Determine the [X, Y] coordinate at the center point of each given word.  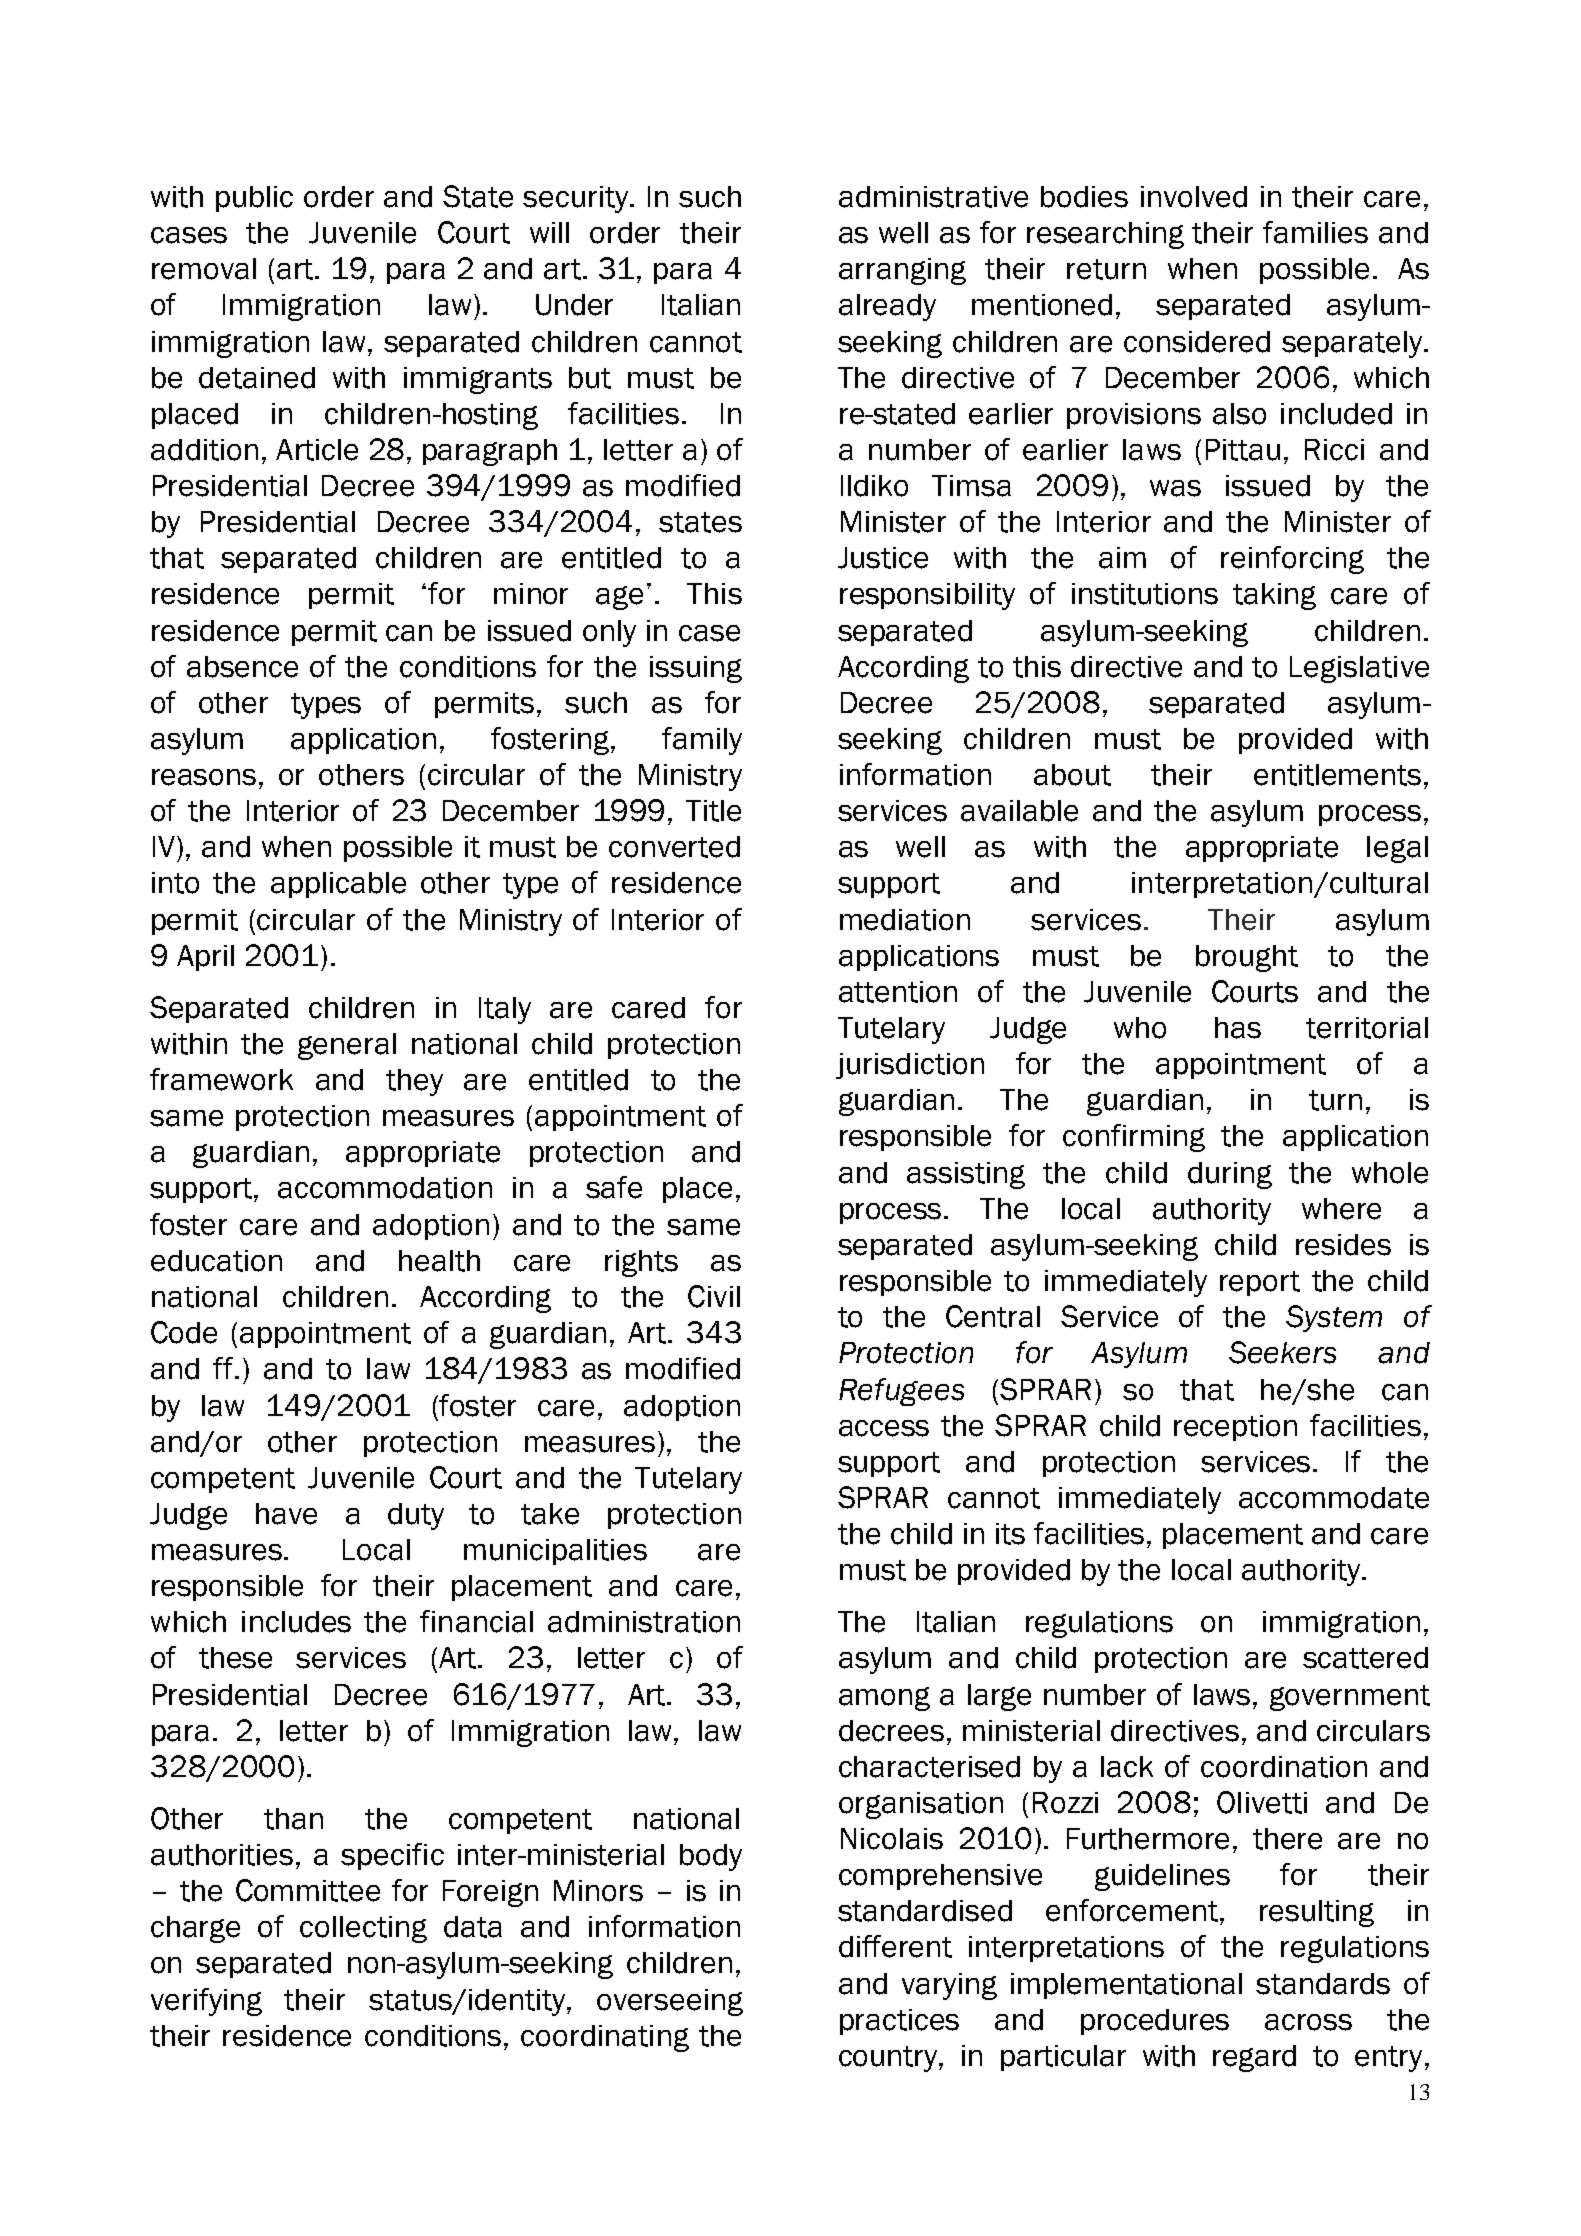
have [286, 1514]
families [1315, 232]
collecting [363, 1929]
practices [899, 2022]
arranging [902, 271]
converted [674, 847]
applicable [338, 885]
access [884, 1428]
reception [1235, 1428]
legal [1397, 849]
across [1308, 2022]
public [254, 199]
